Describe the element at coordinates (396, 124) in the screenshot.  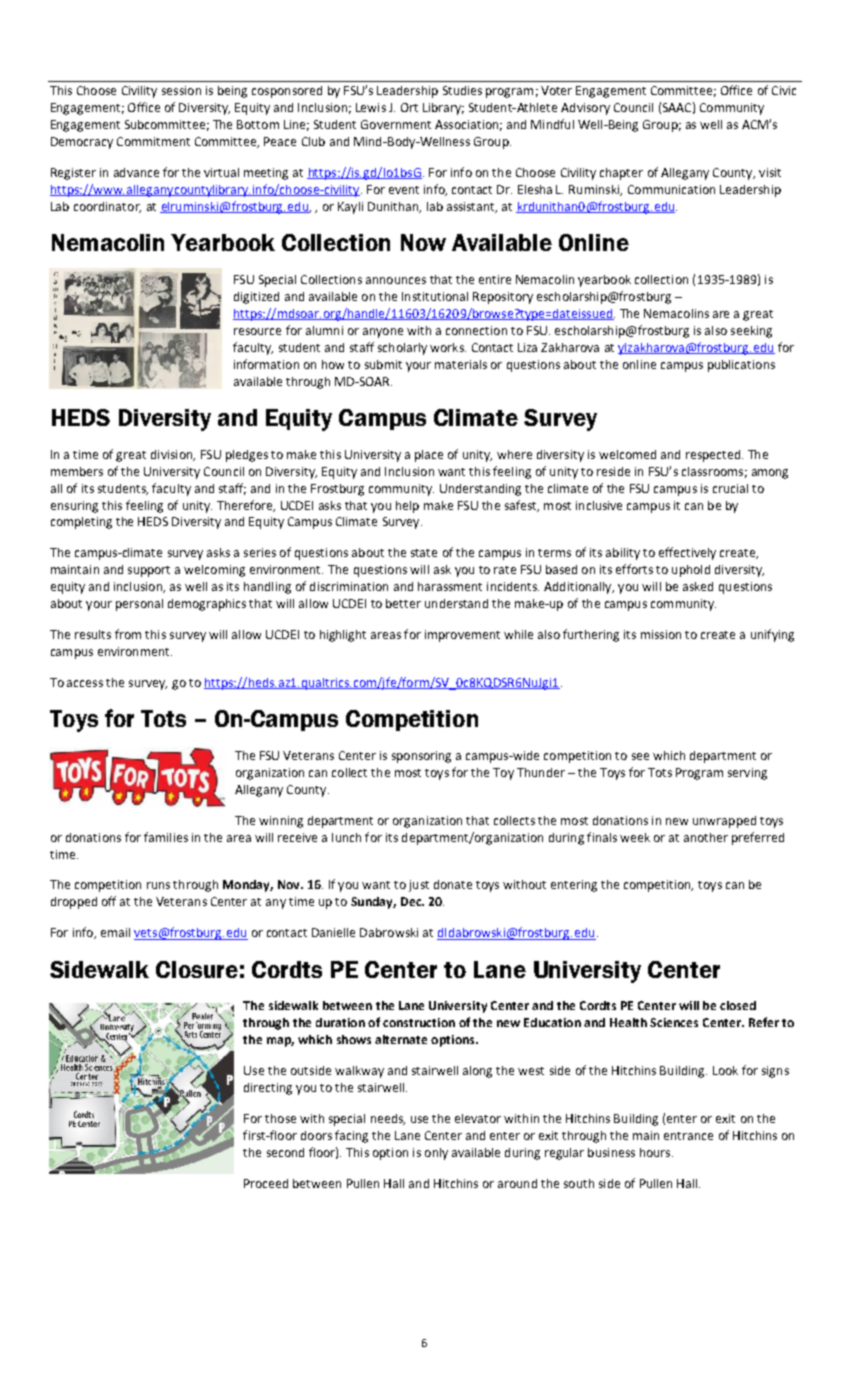
I see `Government` at that location.
